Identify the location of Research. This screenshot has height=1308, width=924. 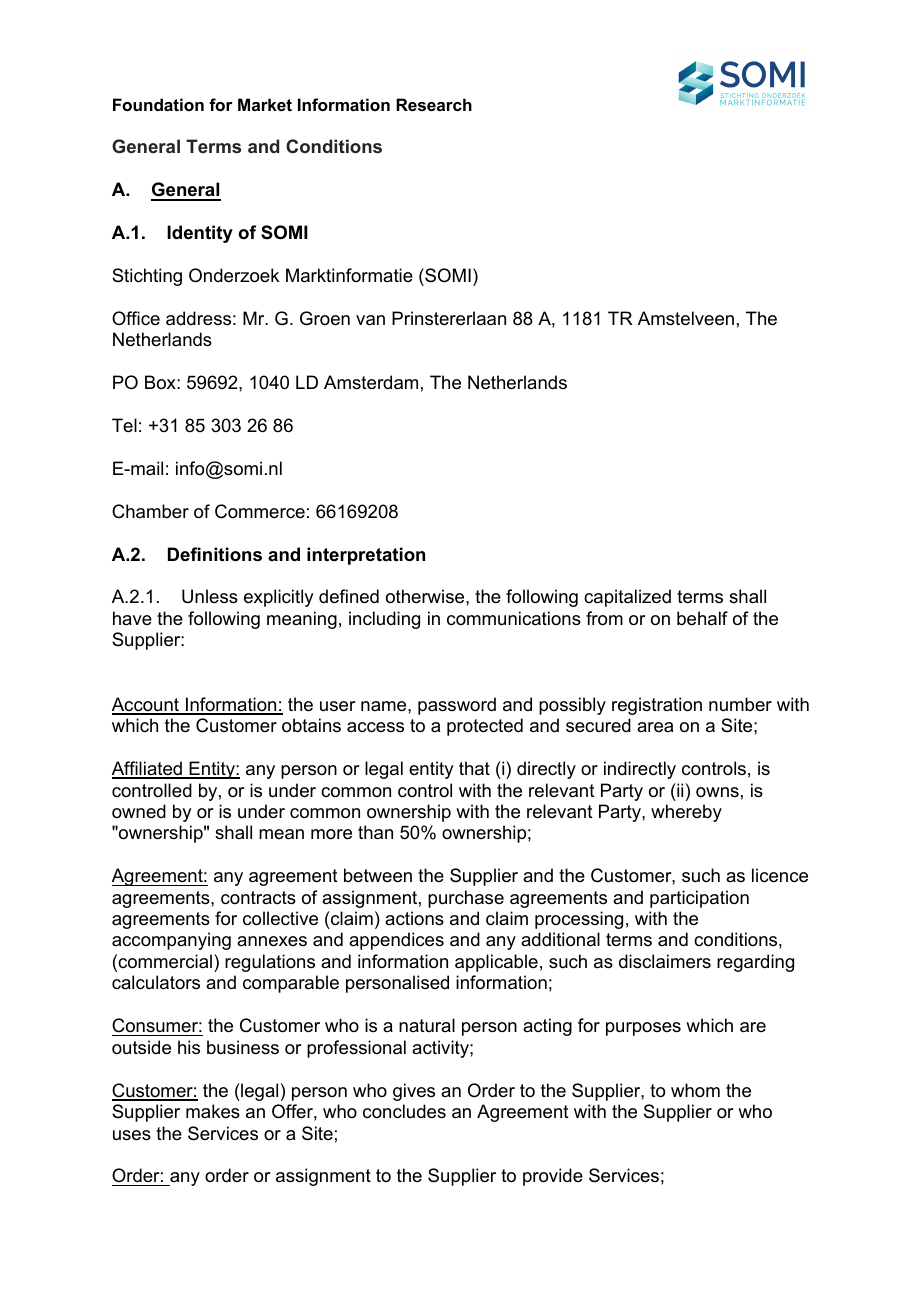
(434, 104).
